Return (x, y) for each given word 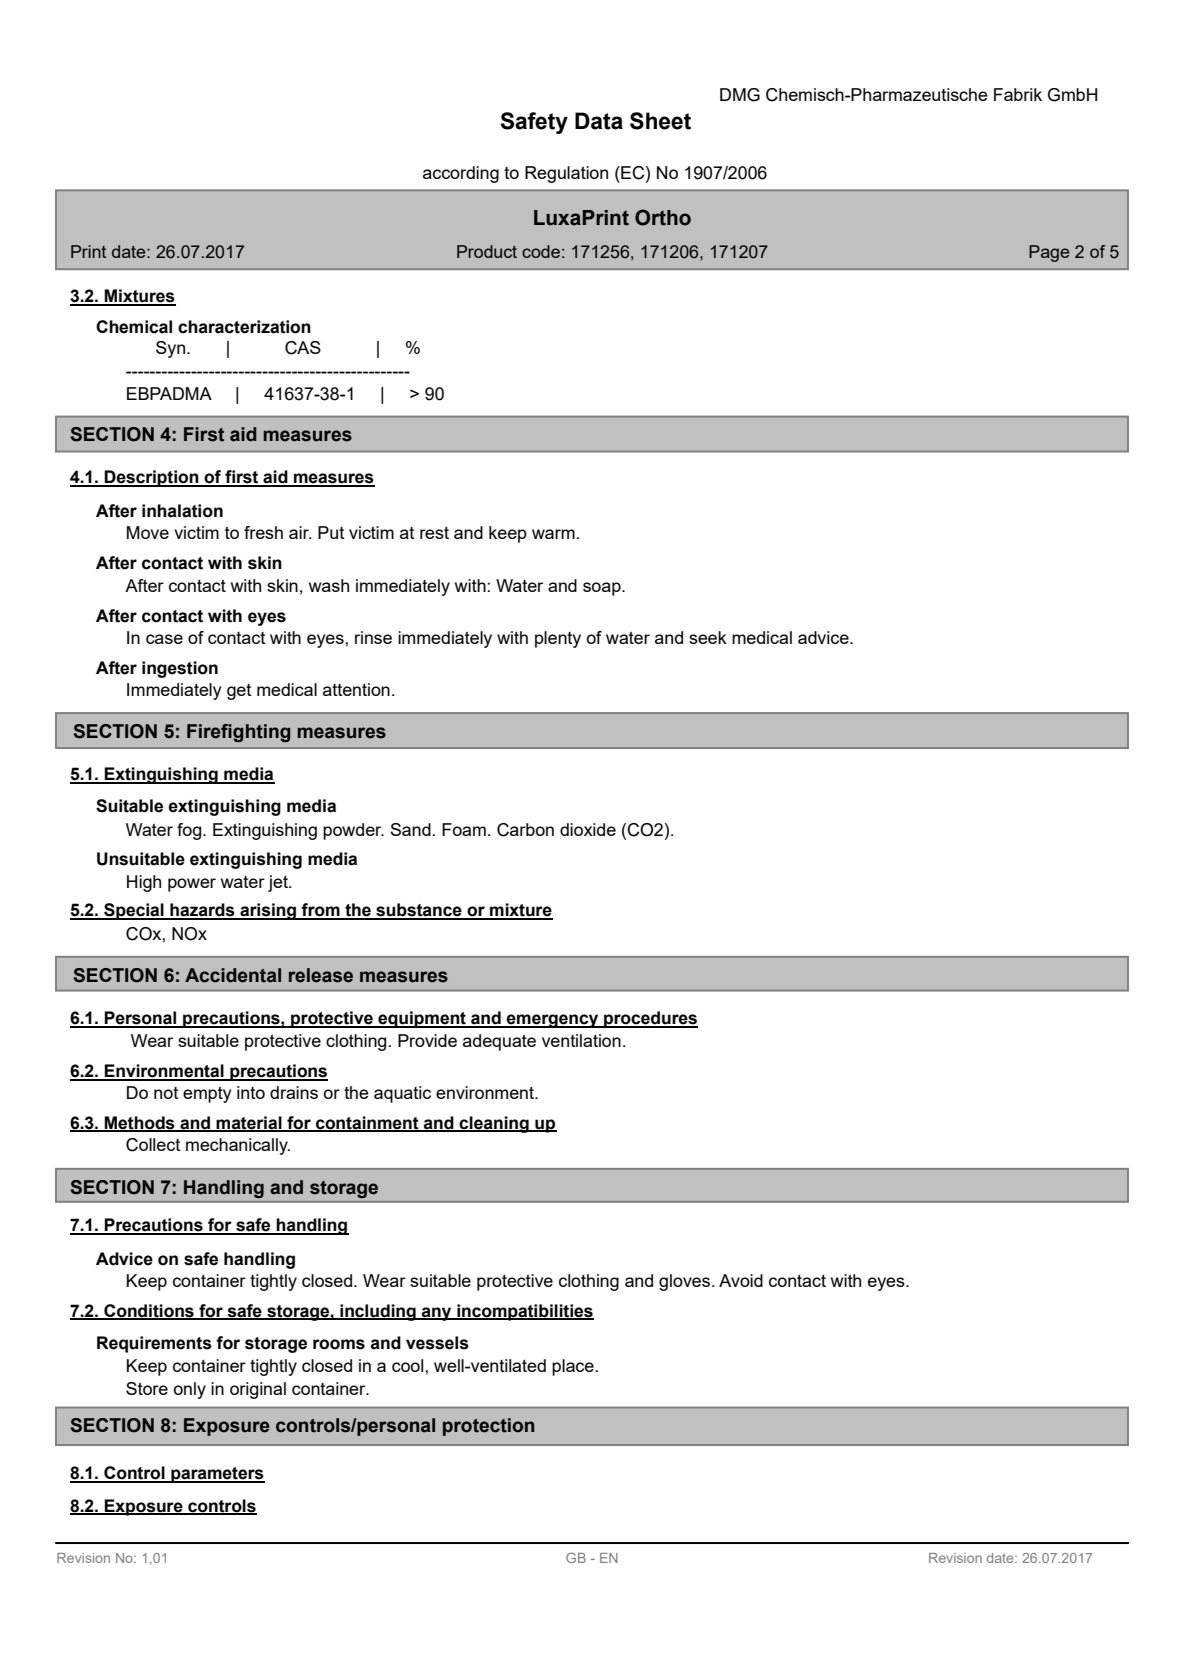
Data (599, 121)
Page (1049, 253)
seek (708, 637)
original (258, 1390)
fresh (263, 532)
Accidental (233, 975)
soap (603, 589)
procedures (650, 1019)
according (461, 174)
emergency (553, 1021)
